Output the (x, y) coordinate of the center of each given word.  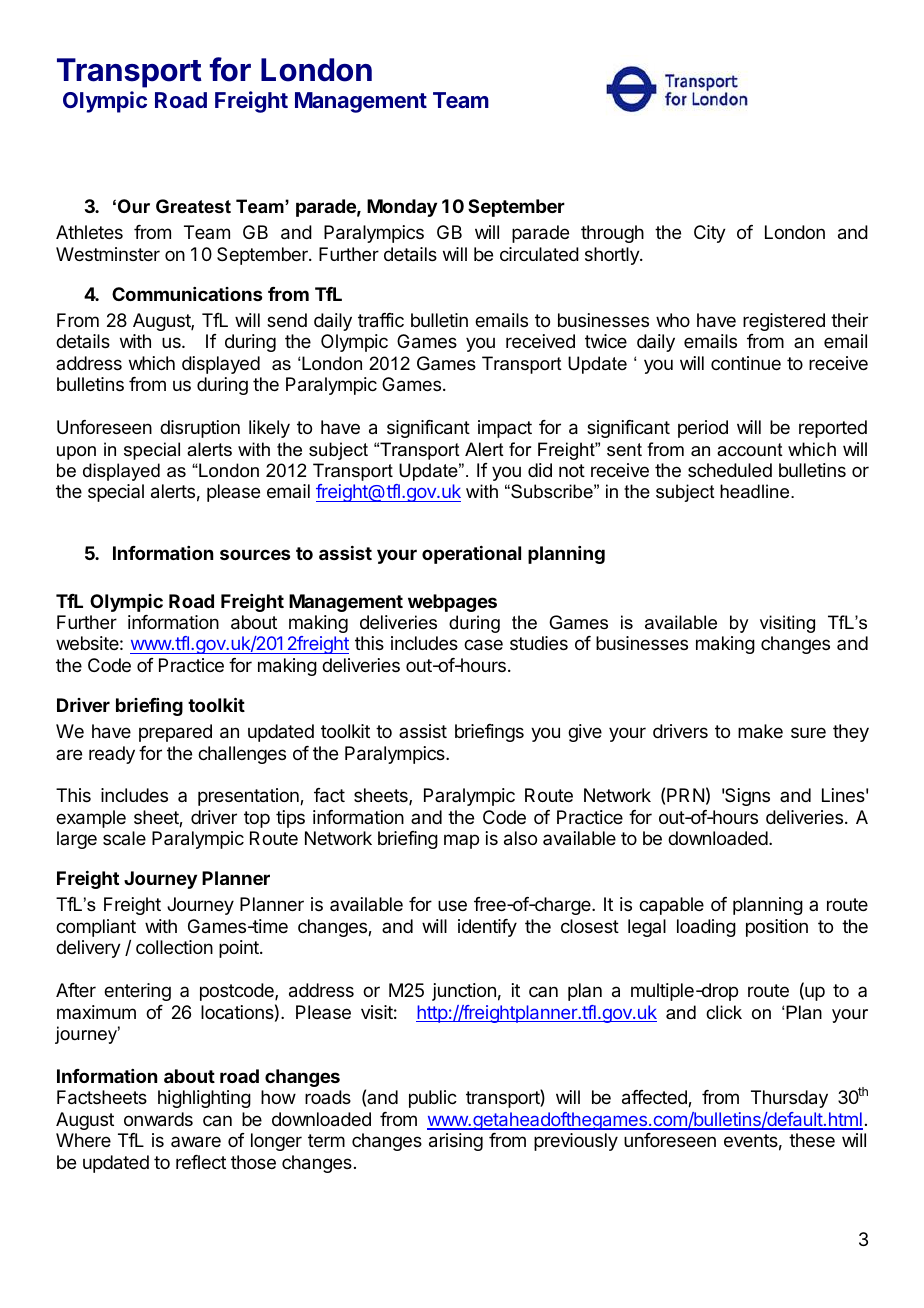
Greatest (193, 206)
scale (124, 838)
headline (756, 491)
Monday (402, 208)
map (461, 841)
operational (471, 555)
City (710, 234)
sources (255, 554)
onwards (158, 1119)
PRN (685, 795)
